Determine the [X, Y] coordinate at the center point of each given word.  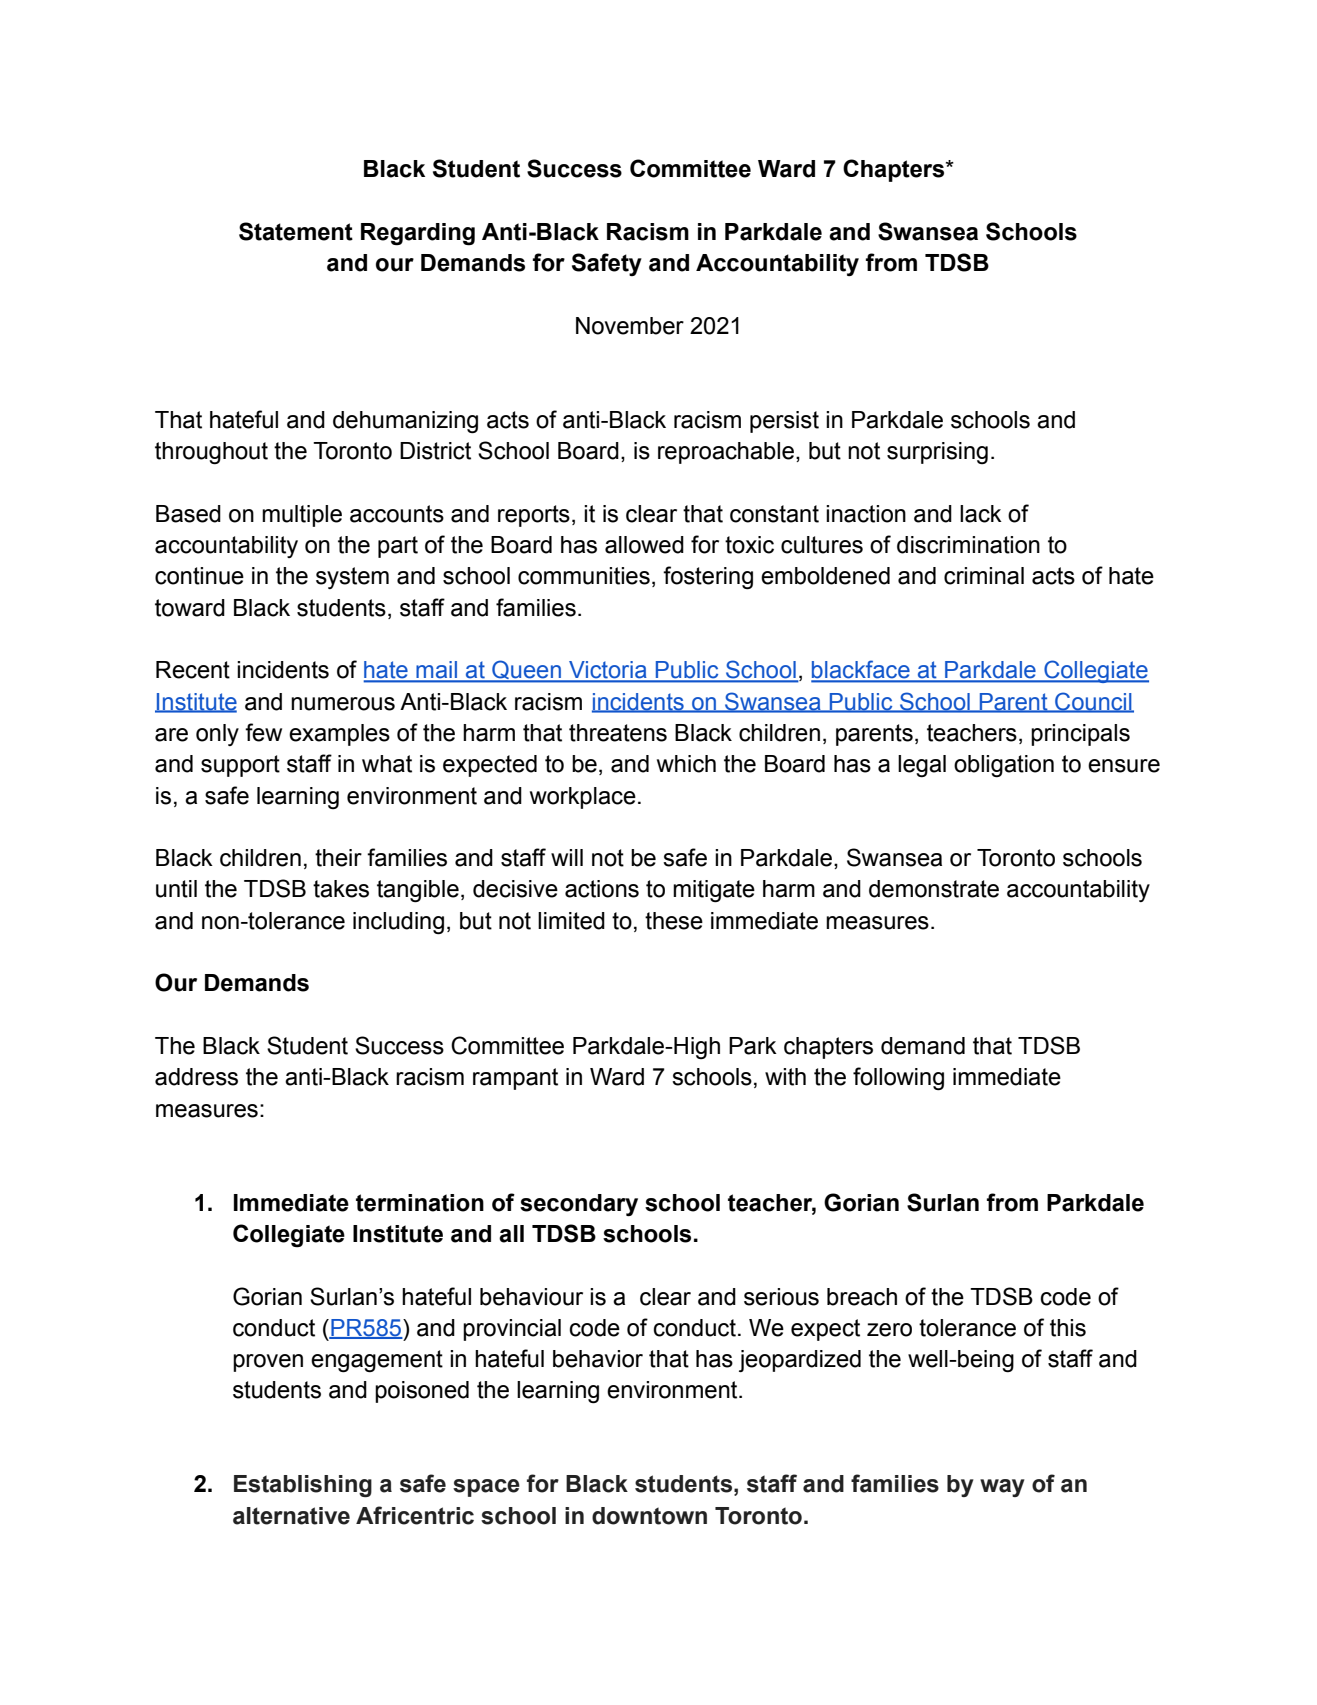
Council [1093, 702]
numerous [343, 704]
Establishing [303, 1486]
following [898, 1079]
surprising [937, 453]
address [196, 1077]
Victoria [608, 671]
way [1002, 1488]
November [630, 326]
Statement [296, 231]
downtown [649, 1516]
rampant [515, 1079]
